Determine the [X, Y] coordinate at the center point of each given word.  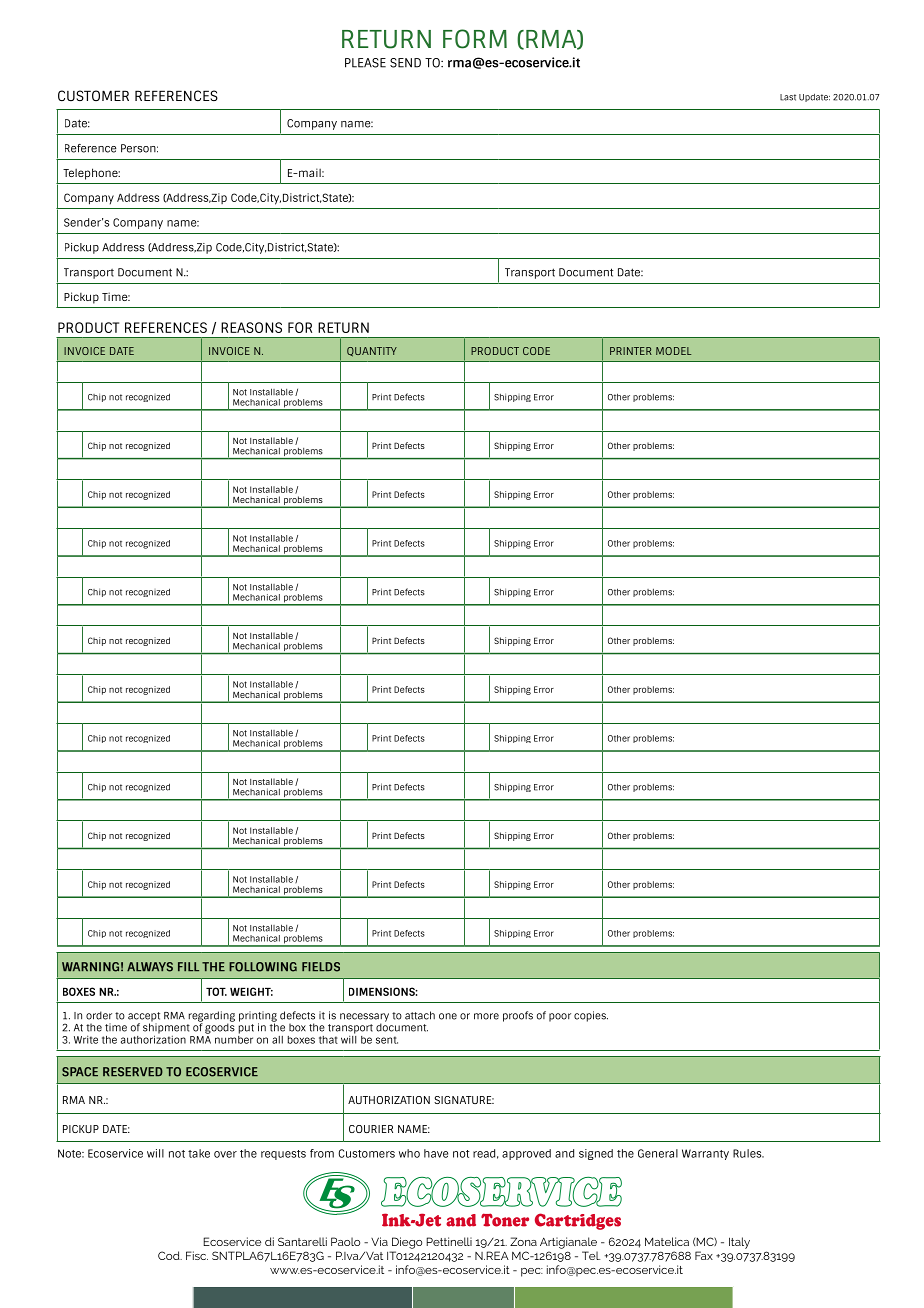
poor [560, 1017]
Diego [407, 1243]
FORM [475, 39]
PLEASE [365, 63]
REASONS [251, 327]
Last [788, 97]
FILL [188, 966]
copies [591, 1016]
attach [420, 1015]
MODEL [673, 351]
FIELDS [321, 967]
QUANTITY [372, 352]
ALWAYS [150, 967]
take [199, 1153]
